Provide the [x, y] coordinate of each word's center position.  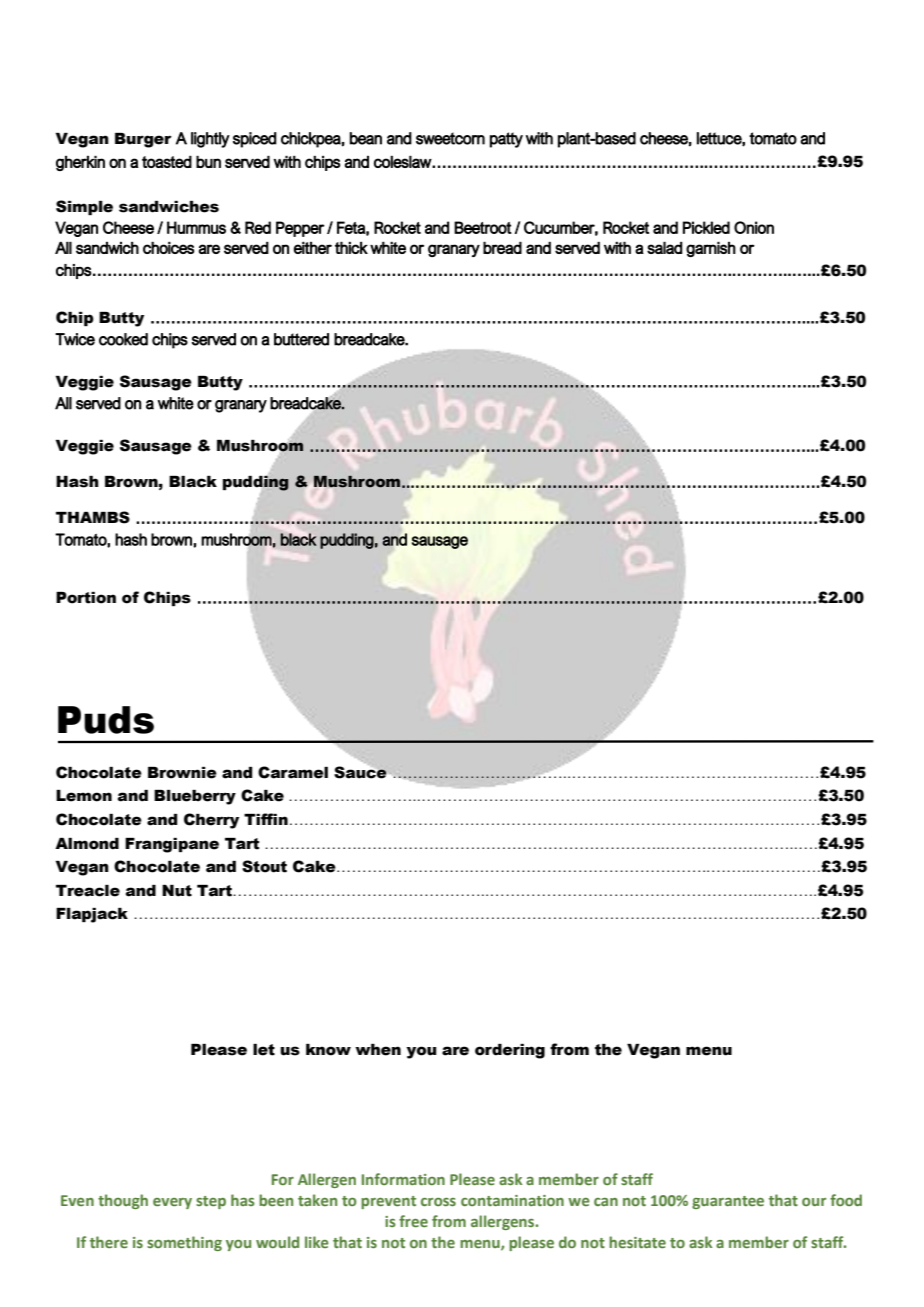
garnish [711, 249]
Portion [86, 598]
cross [438, 1202]
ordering [510, 1051]
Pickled [706, 227]
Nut [177, 891]
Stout [264, 866]
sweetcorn [450, 138]
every [172, 1203]
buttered [301, 339]
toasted [167, 161]
